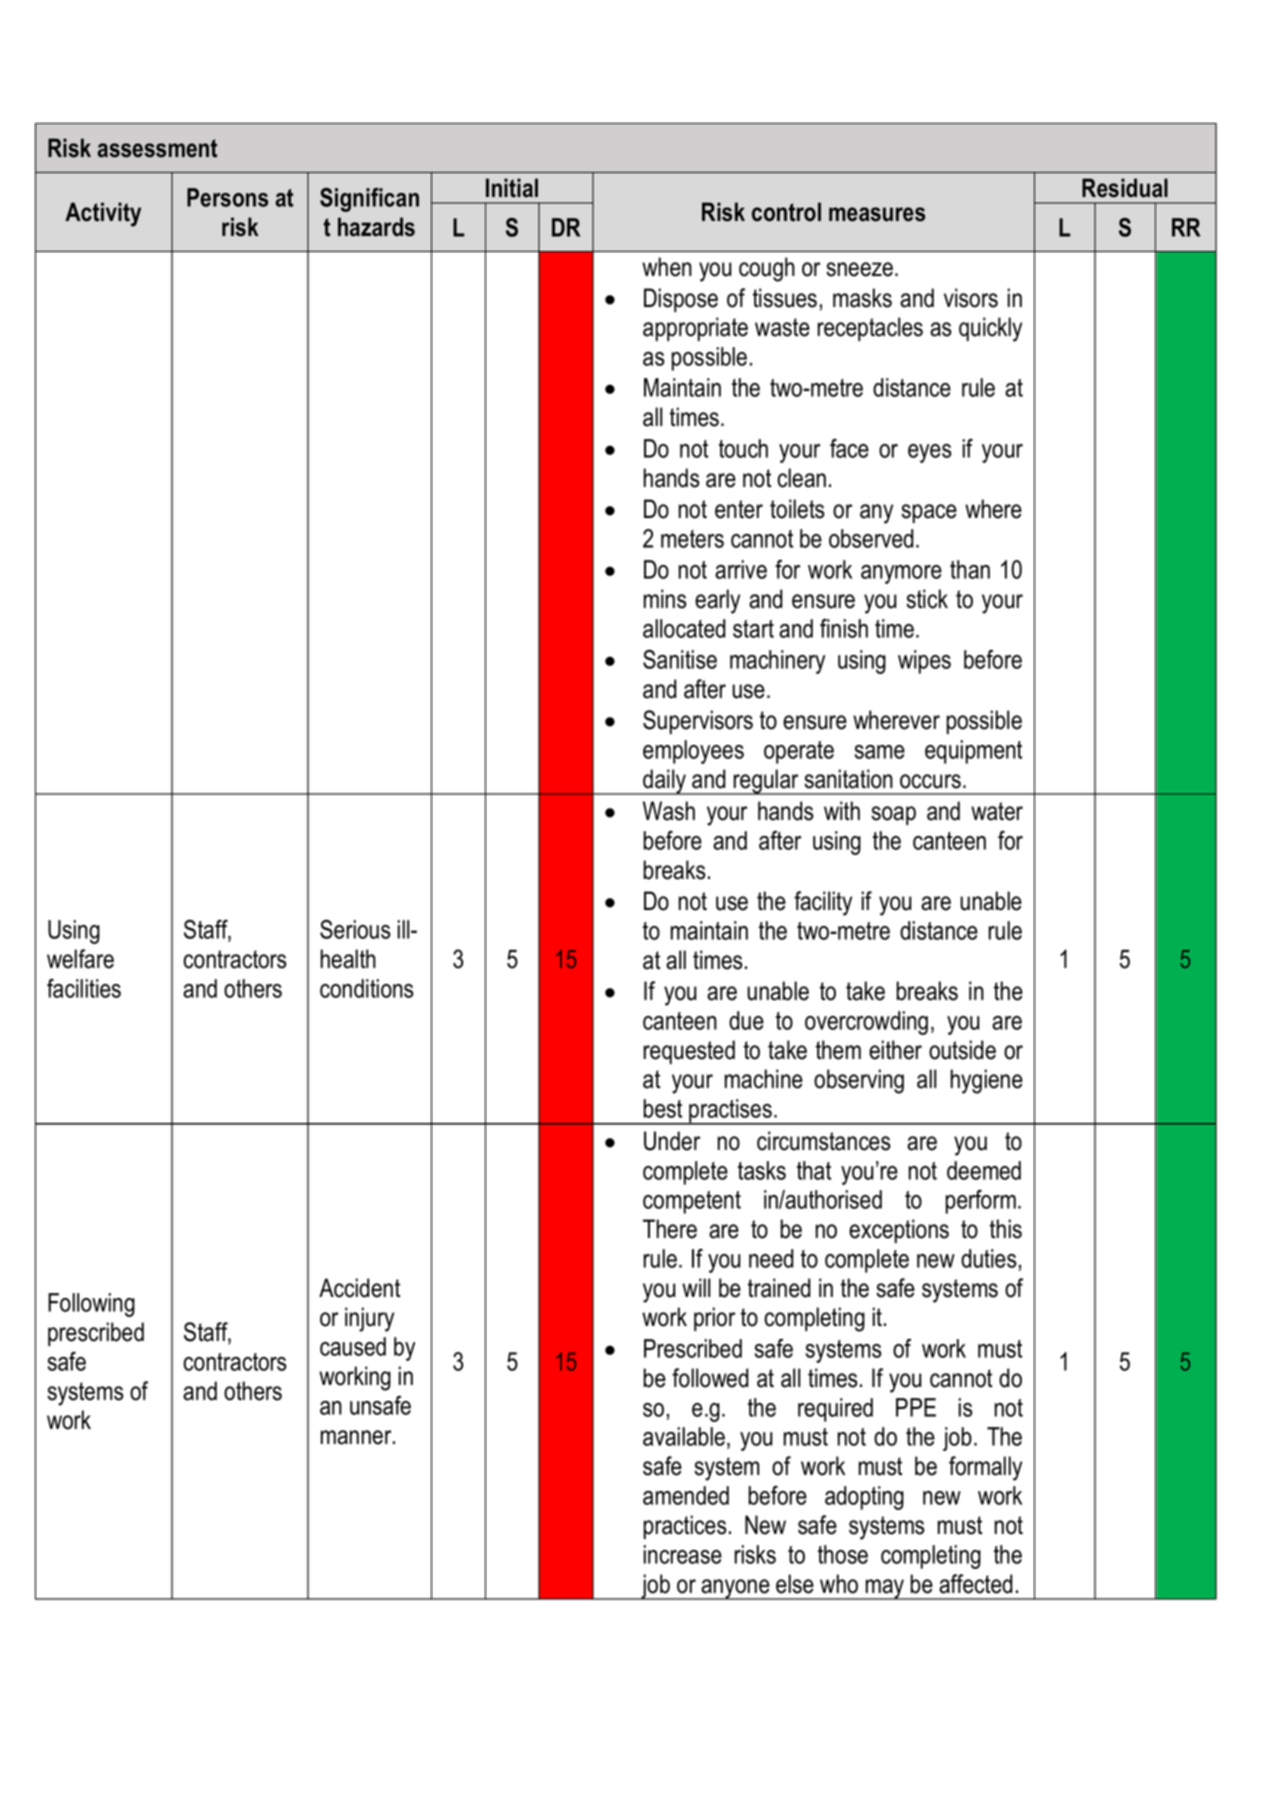  I want to click on Serious, so click(355, 929).
